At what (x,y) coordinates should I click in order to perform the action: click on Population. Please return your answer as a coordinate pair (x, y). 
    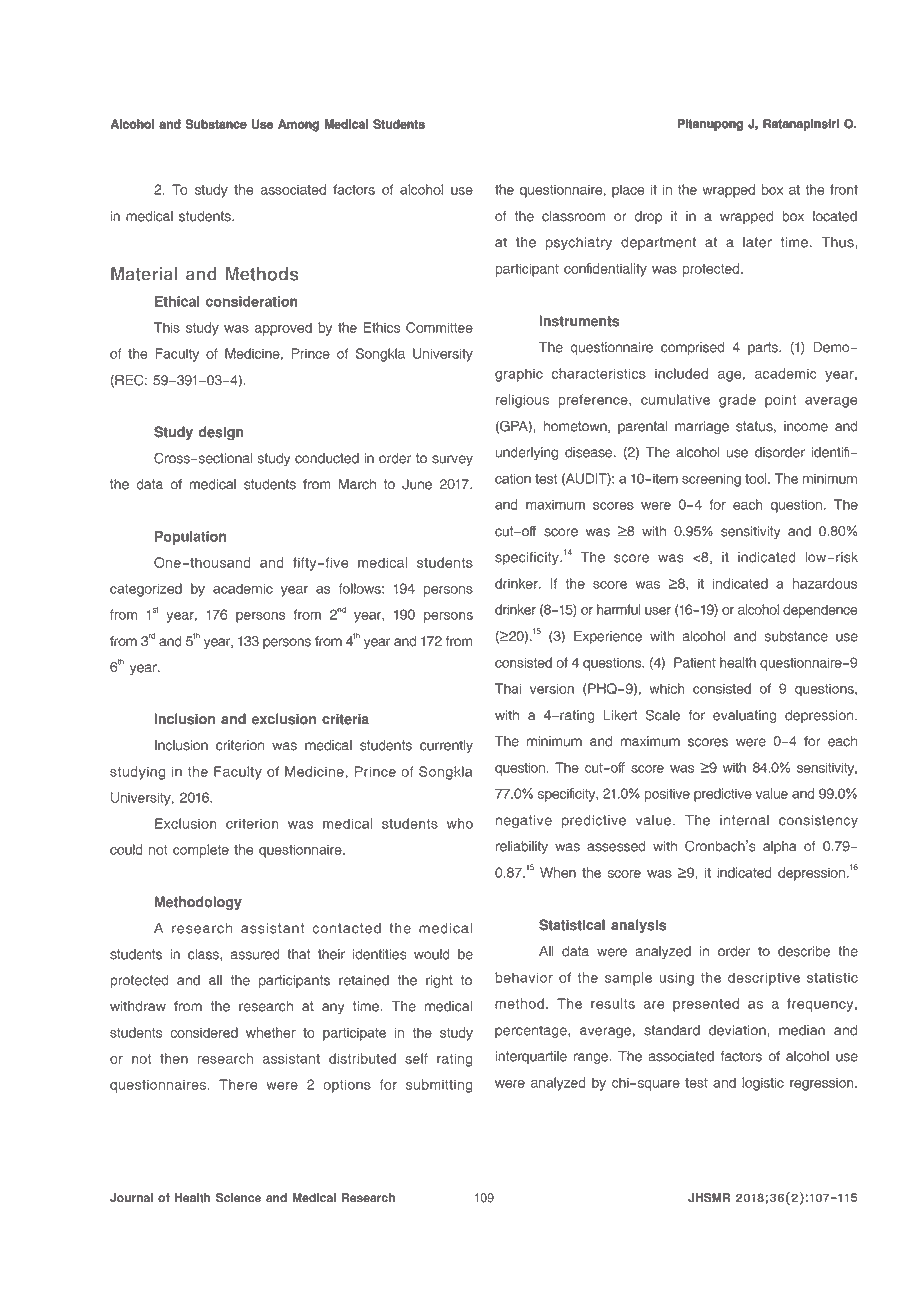
    Looking at the image, I should click on (190, 538).
